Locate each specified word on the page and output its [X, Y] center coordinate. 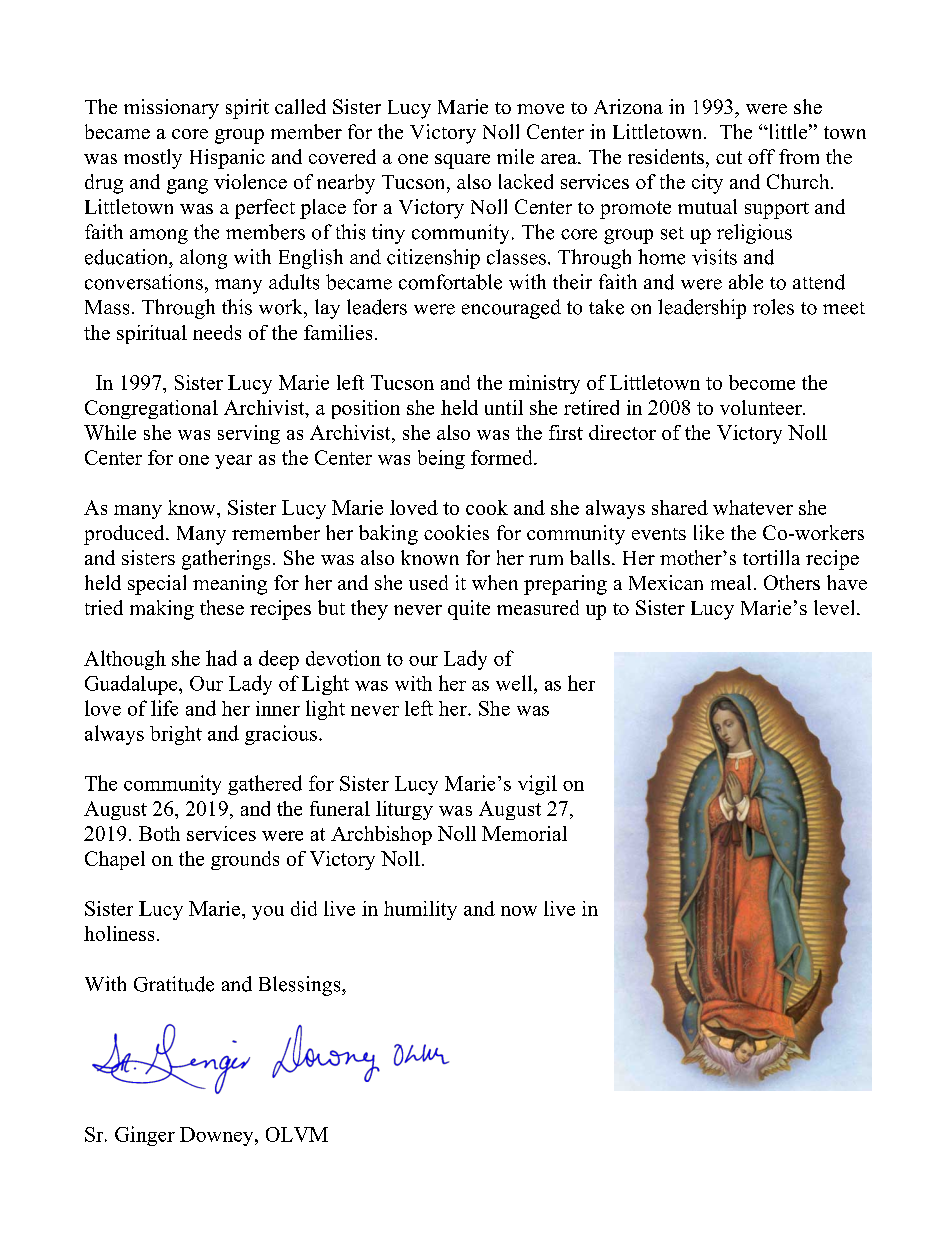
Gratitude [174, 984]
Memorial [524, 833]
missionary [171, 109]
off [761, 156]
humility [420, 910]
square [462, 161]
